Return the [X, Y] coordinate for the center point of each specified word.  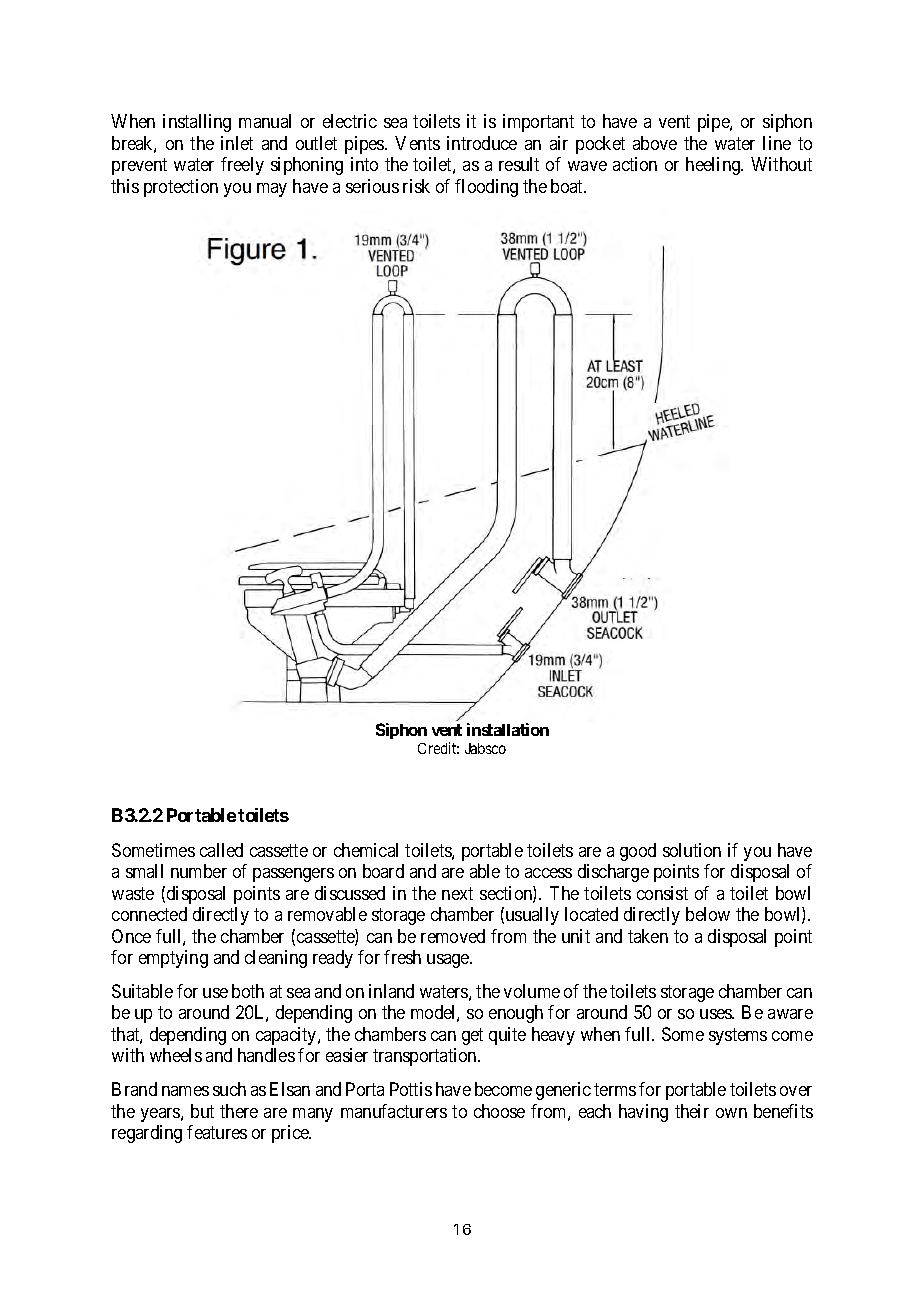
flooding [486, 188]
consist [662, 893]
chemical [366, 850]
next [457, 893]
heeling [714, 166]
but [202, 1111]
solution [692, 850]
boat [568, 186]
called [221, 850]
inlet [237, 143]
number [199, 871]
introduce [482, 143]
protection [181, 188]
